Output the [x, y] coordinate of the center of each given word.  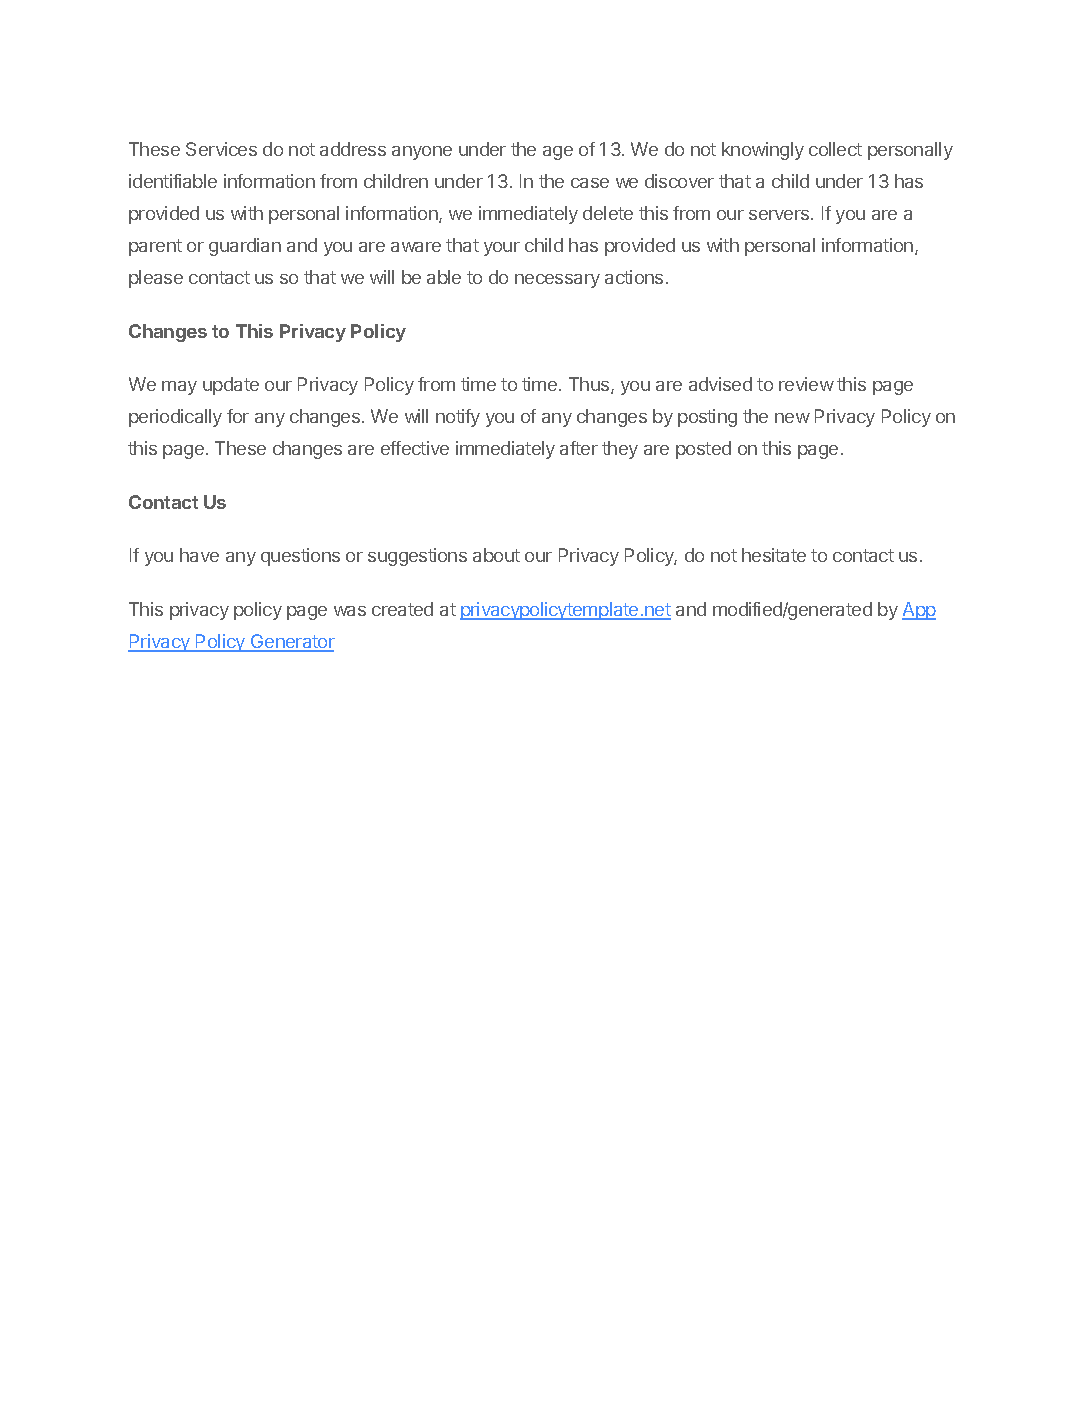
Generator [291, 642]
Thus [590, 385]
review [806, 384]
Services [221, 149]
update [231, 386]
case [590, 183]
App [919, 611]
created [402, 609]
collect [835, 149]
